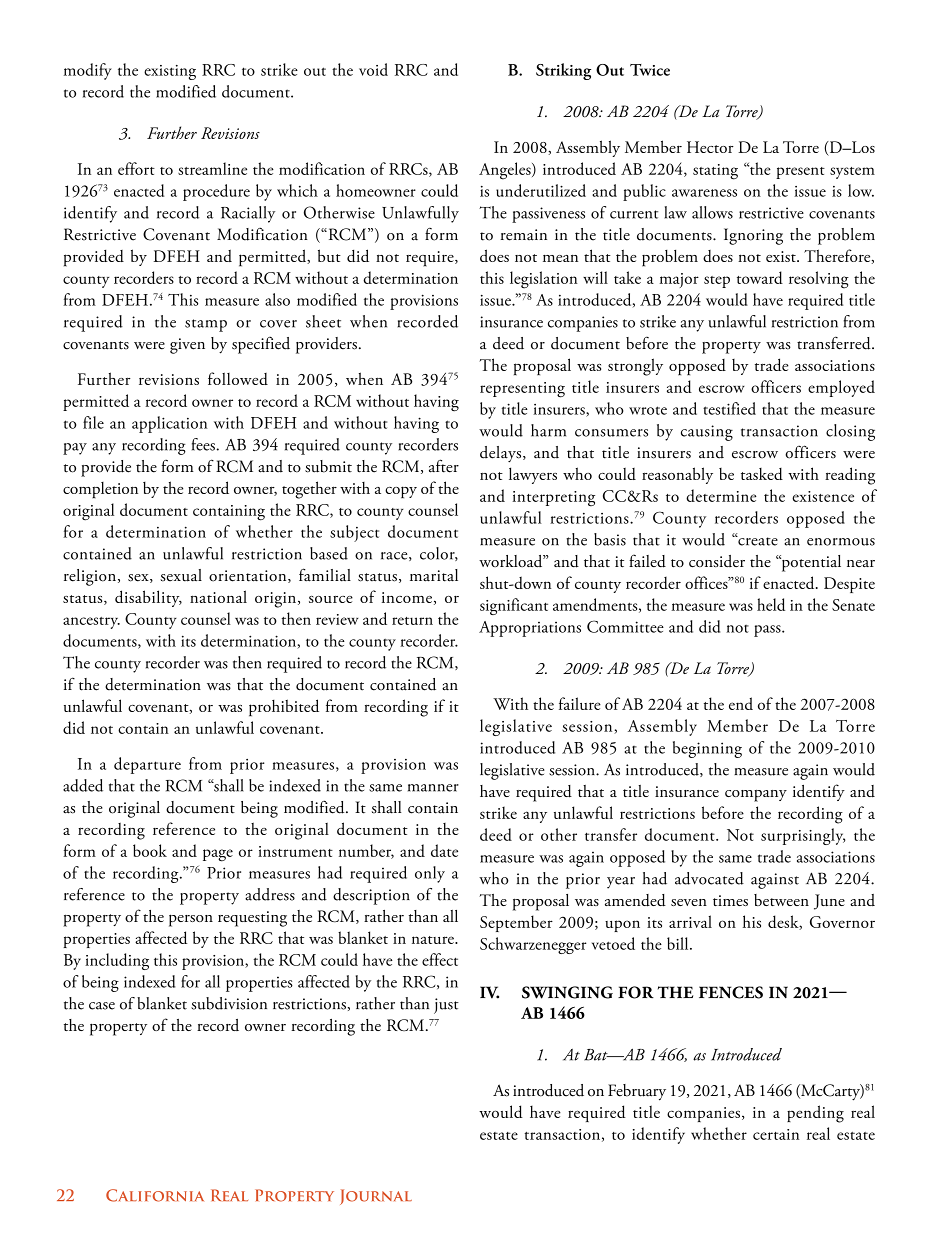 The width and height of the document is (952, 1233). Describe the element at coordinates (544, 280) in the document. I see `legislation` at that location.
